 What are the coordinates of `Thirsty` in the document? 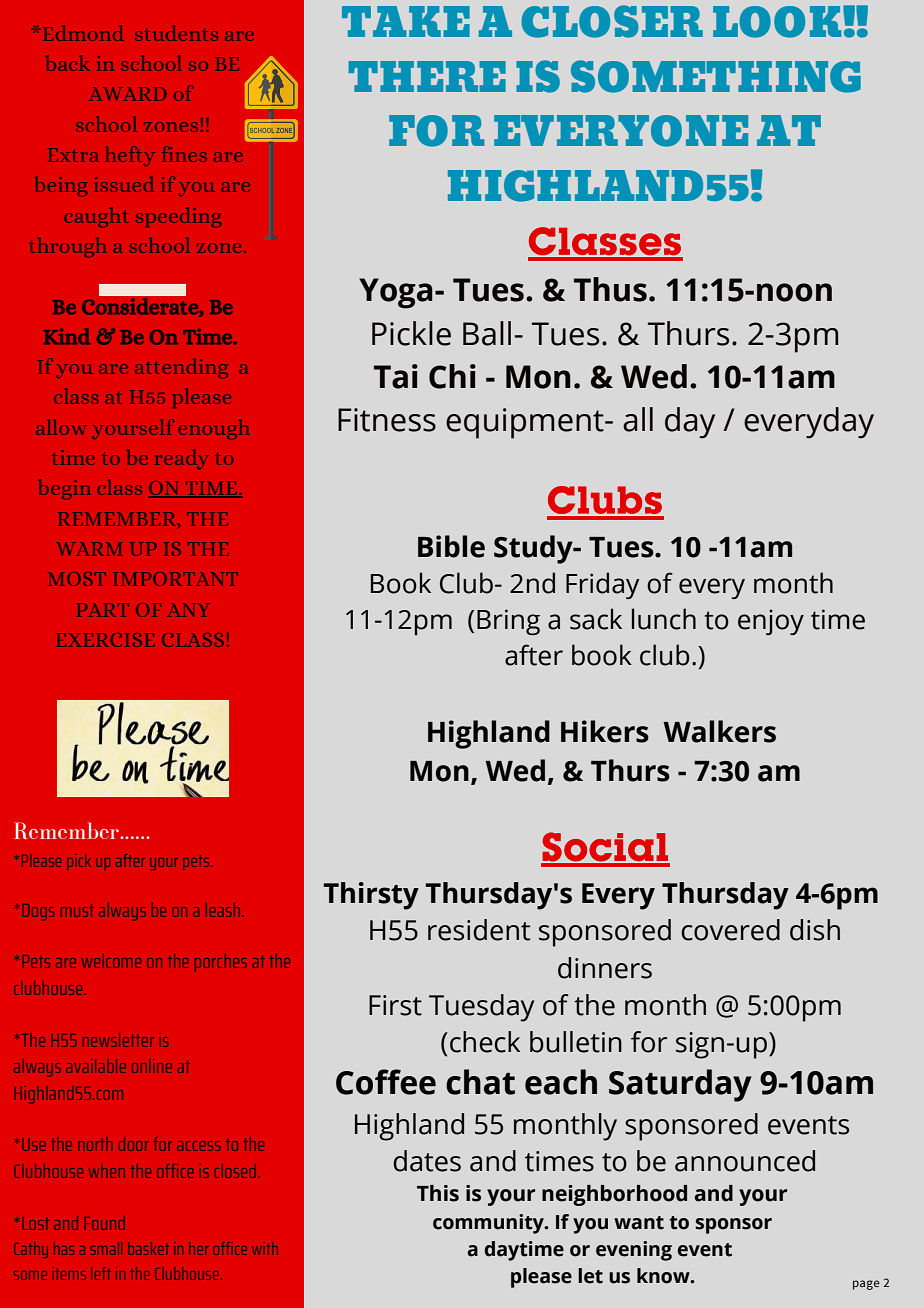 It's located at (371, 896).
